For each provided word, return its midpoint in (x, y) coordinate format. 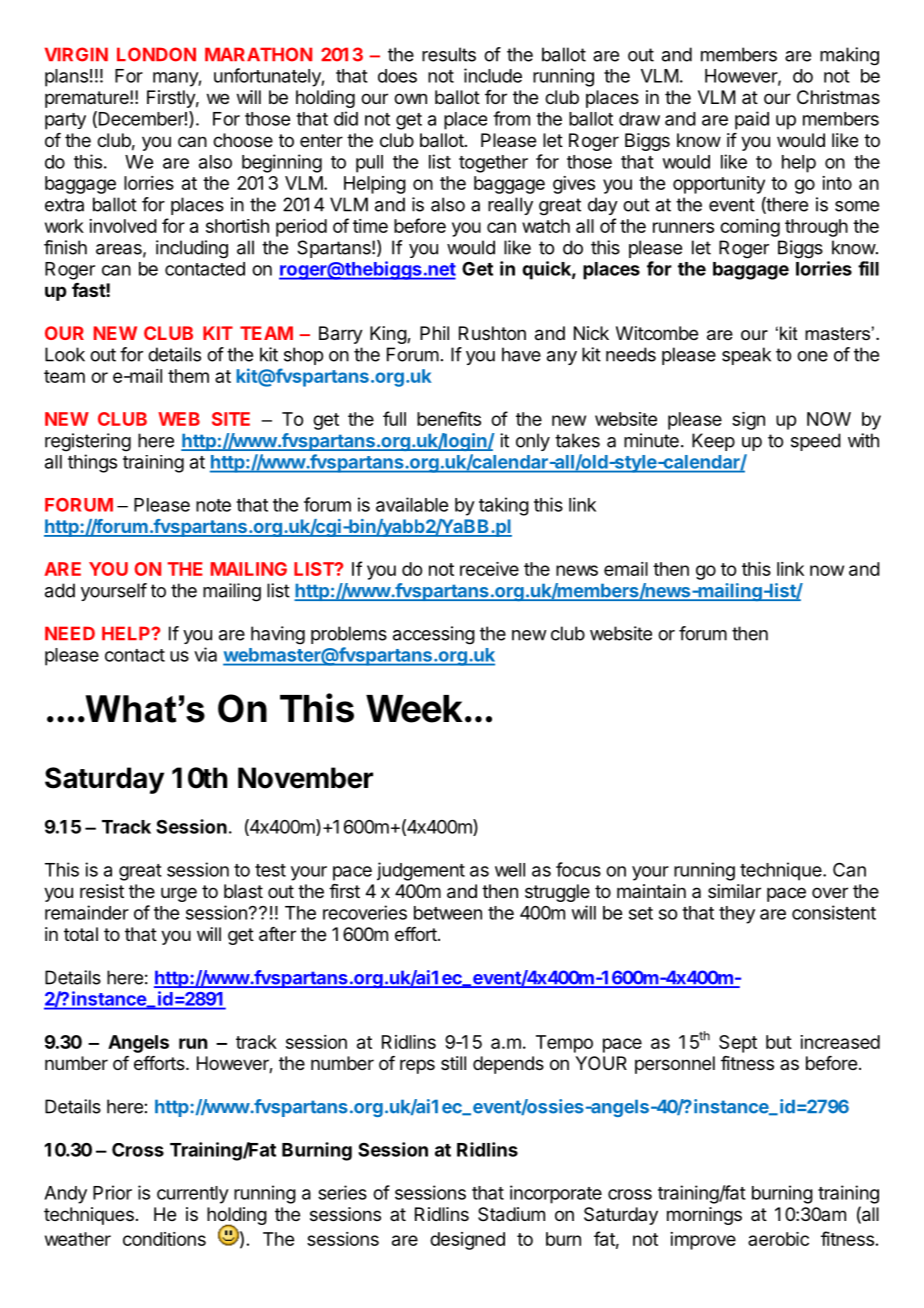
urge (179, 894)
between (448, 913)
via (205, 654)
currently (193, 1195)
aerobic (778, 1239)
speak (746, 356)
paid (752, 120)
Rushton (492, 333)
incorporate (556, 1194)
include (493, 75)
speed (816, 442)
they (737, 915)
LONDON (156, 54)
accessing (434, 635)
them (188, 376)
